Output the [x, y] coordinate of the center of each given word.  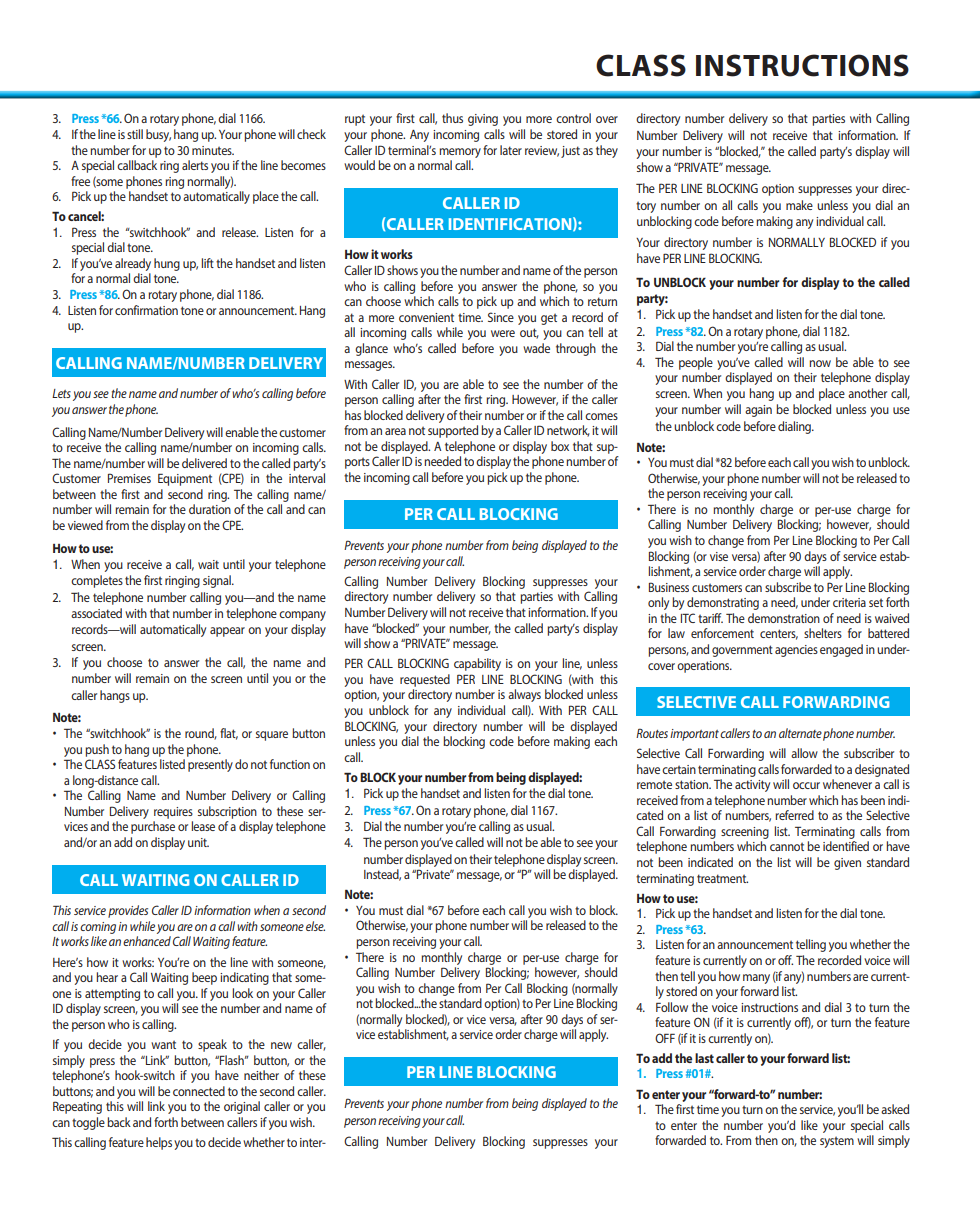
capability [477, 664]
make [799, 205]
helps [159, 1143]
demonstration [784, 618]
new [281, 1045]
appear [227, 632]
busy [158, 135]
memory [460, 153]
